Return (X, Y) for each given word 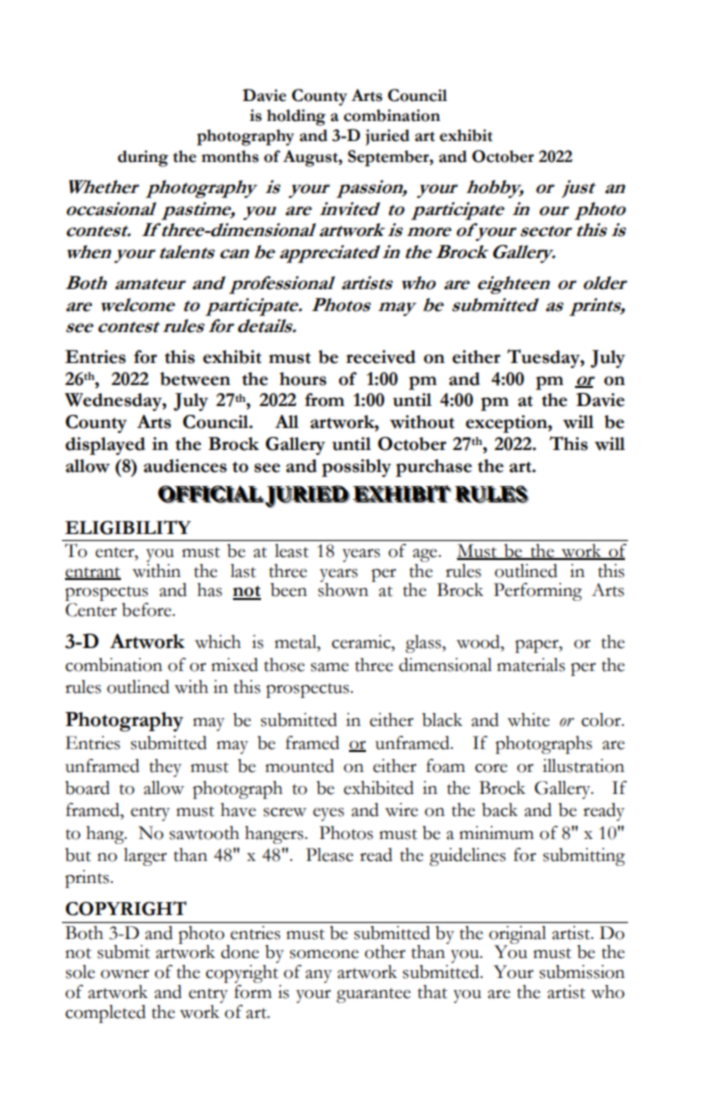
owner (125, 974)
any (318, 976)
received (381, 357)
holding (296, 117)
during (143, 158)
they (165, 768)
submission (582, 972)
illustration (583, 766)
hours (303, 379)
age (426, 555)
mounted (299, 766)
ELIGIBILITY (128, 527)
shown (343, 589)
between (195, 379)
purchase (434, 468)
